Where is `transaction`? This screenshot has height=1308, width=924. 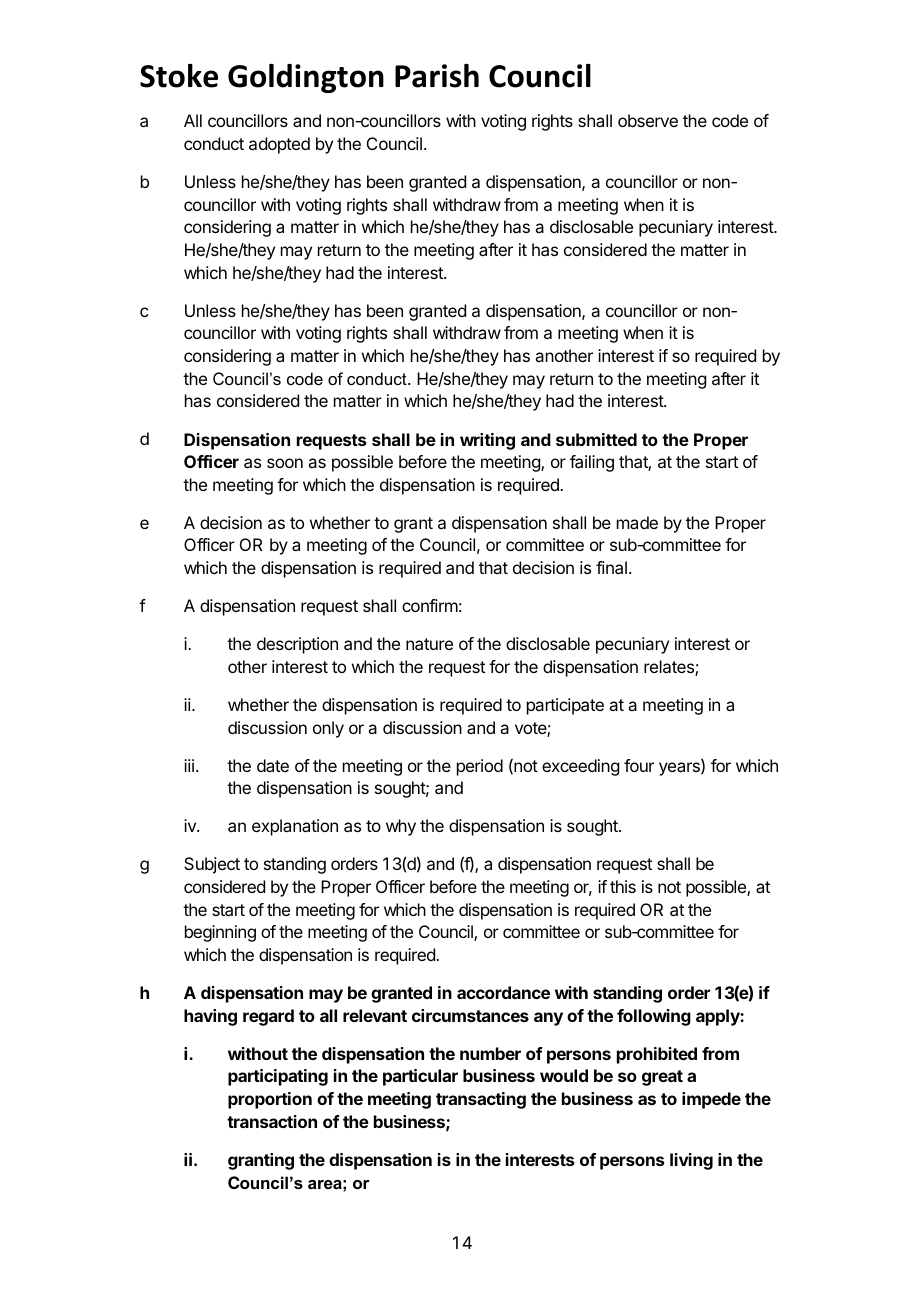 transaction is located at coordinates (272, 1121).
